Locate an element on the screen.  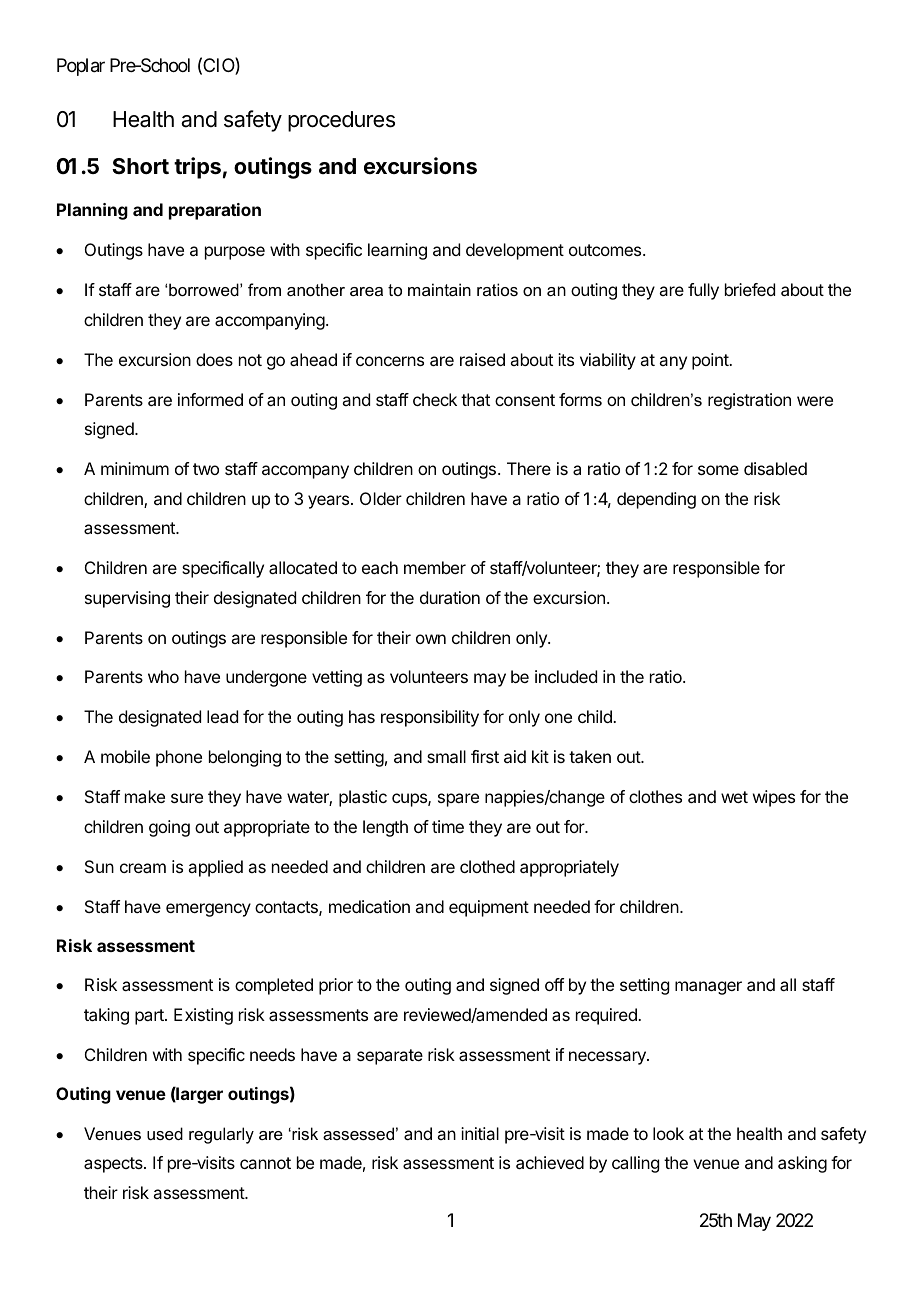
supervising is located at coordinates (127, 599).
